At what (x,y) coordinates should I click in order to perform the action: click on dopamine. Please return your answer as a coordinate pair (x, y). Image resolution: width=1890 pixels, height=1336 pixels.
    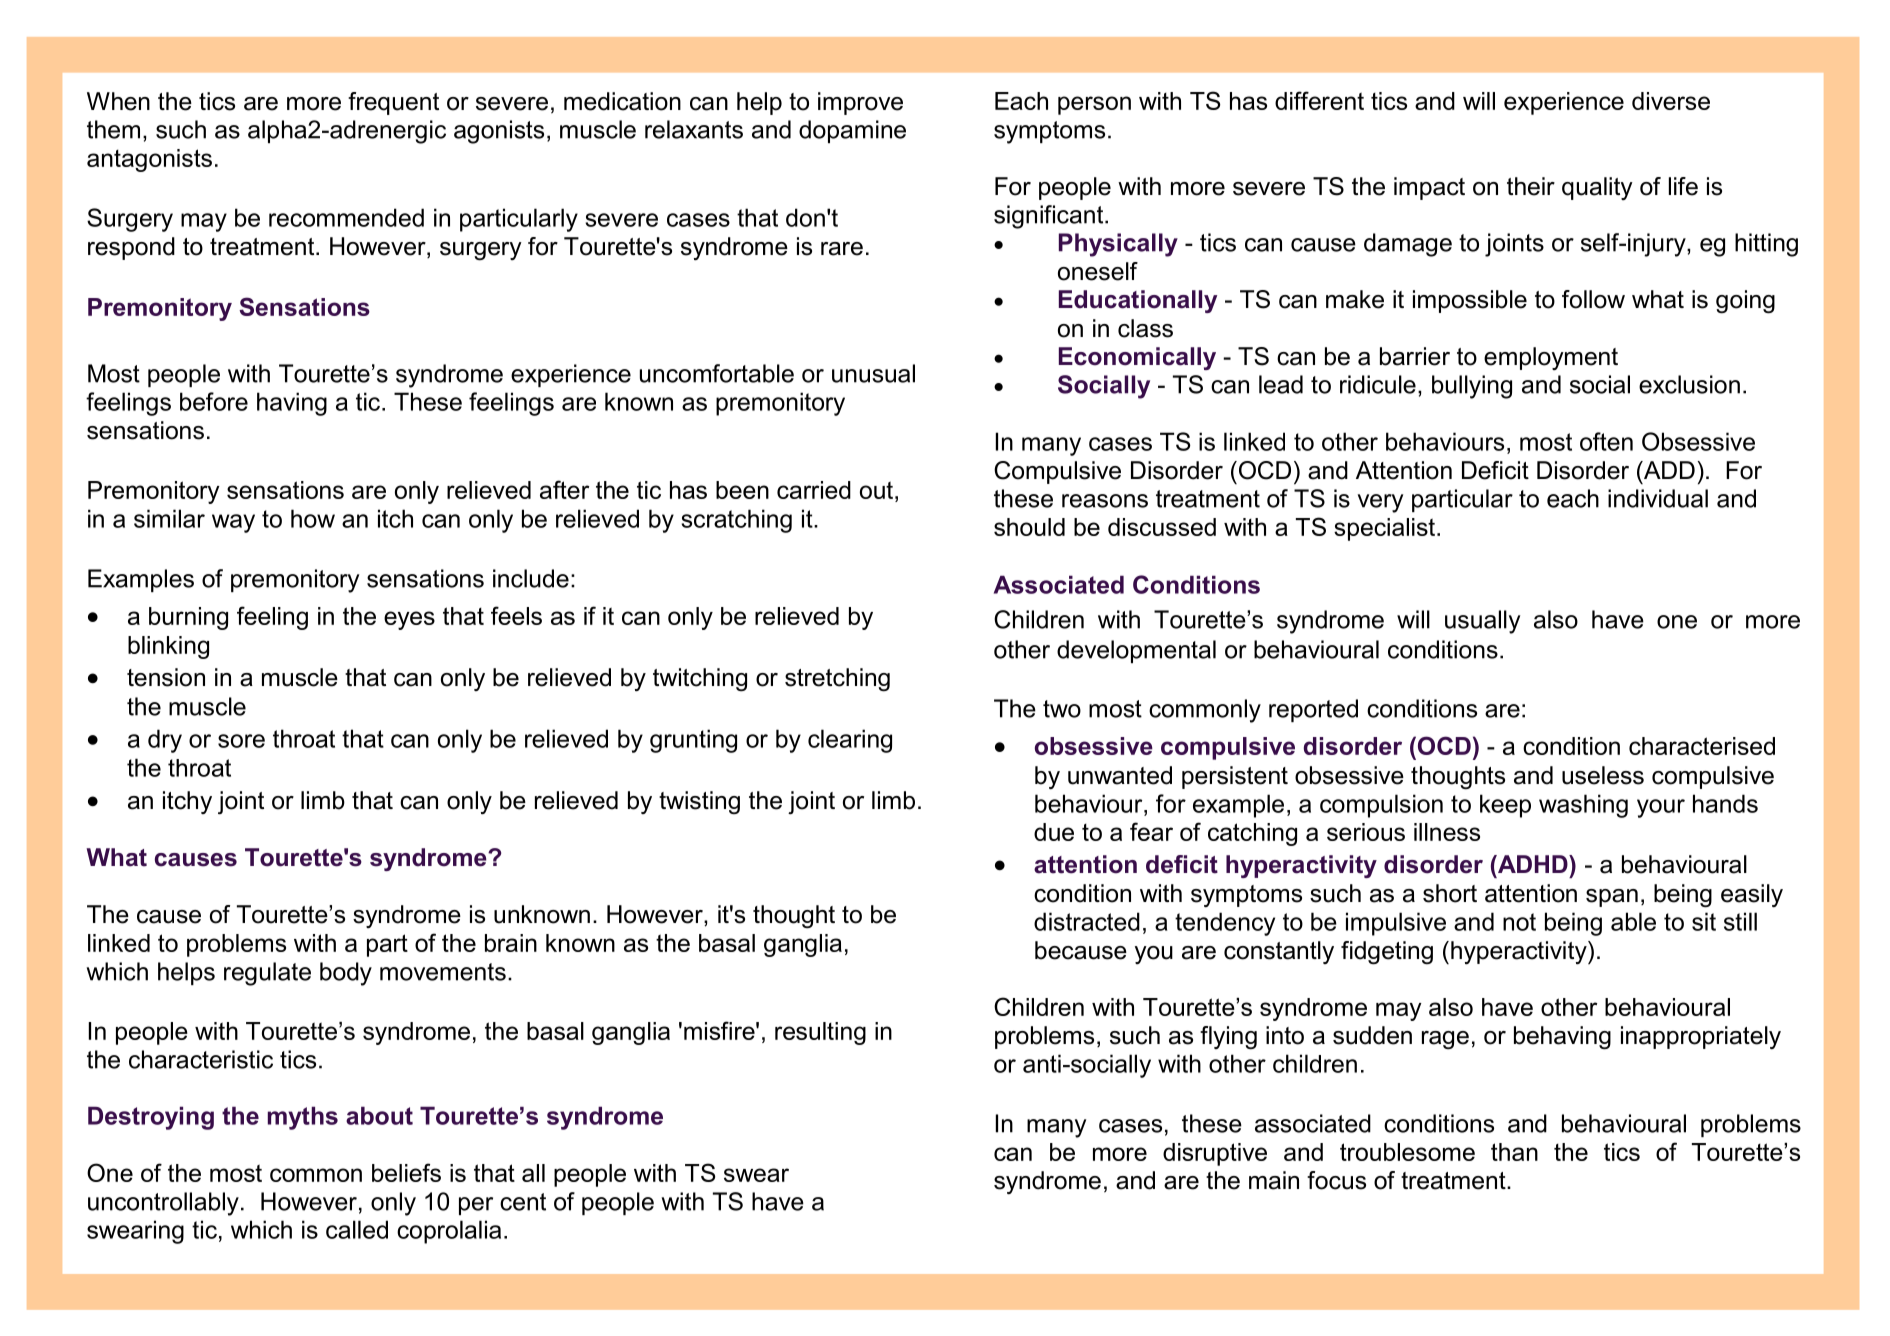
    Looking at the image, I should click on (852, 131).
